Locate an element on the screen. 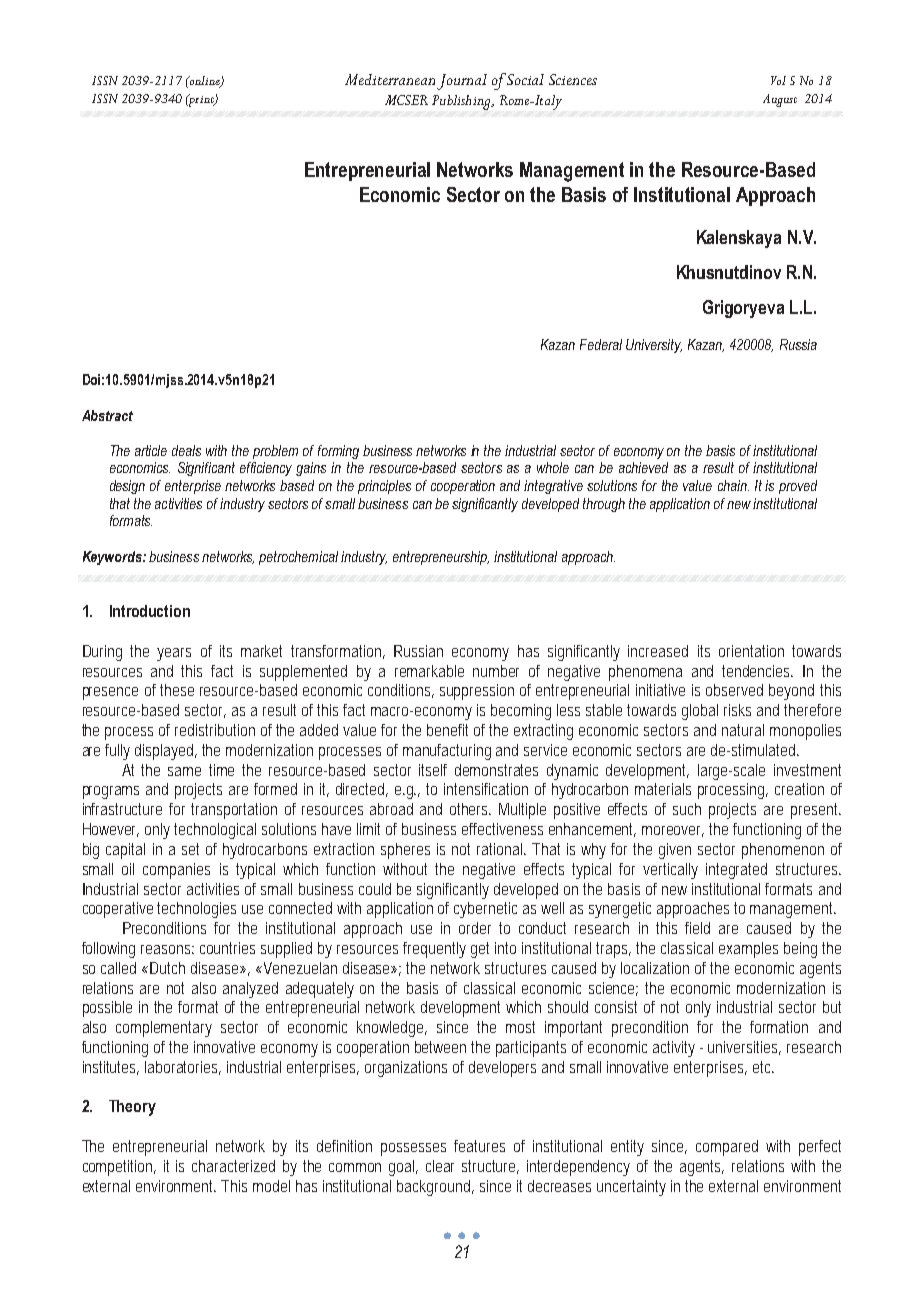  print is located at coordinates (201, 100).
